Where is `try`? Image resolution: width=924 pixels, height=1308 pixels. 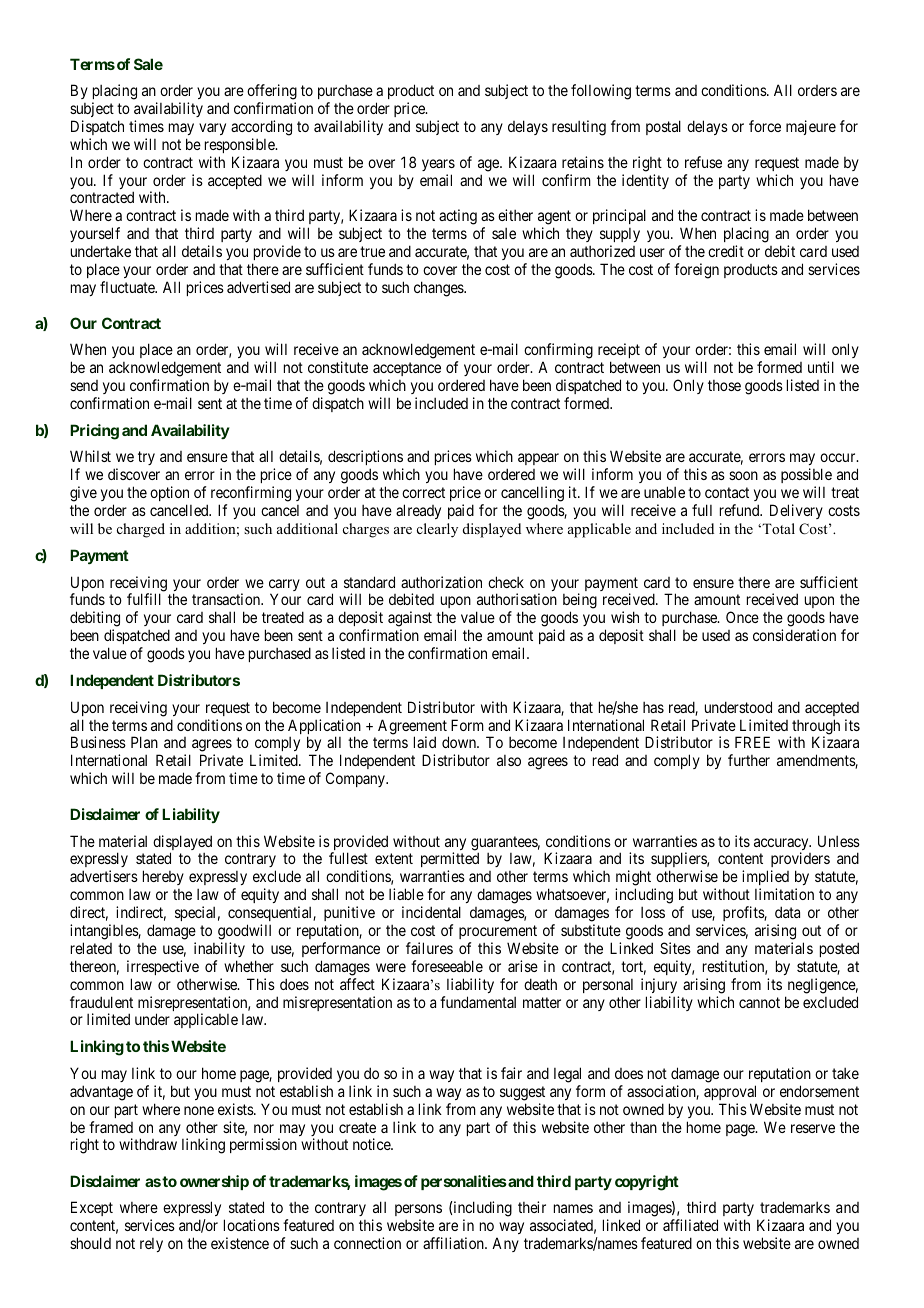 try is located at coordinates (146, 458).
